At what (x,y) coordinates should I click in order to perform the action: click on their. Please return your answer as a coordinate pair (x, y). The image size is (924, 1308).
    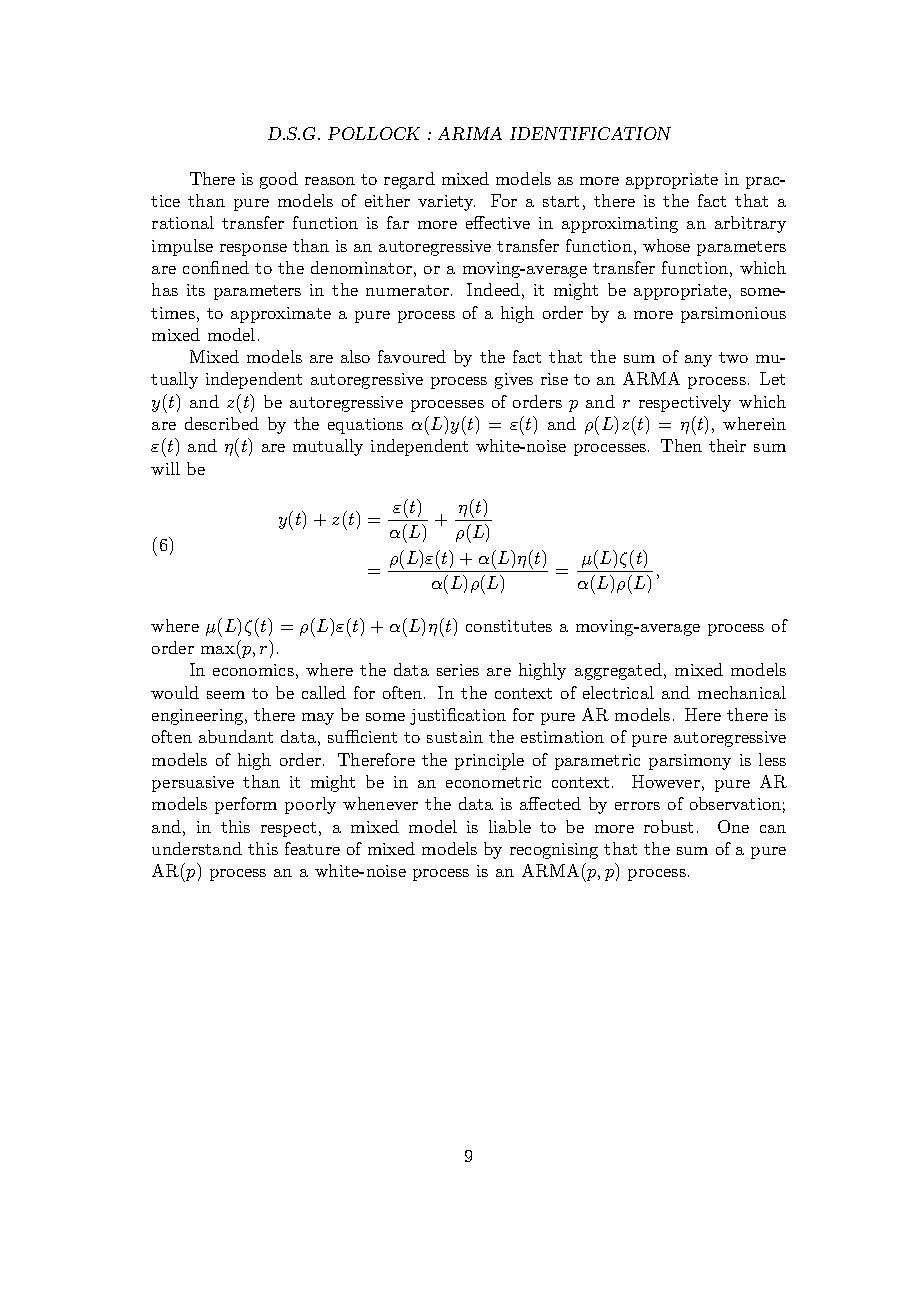
    Looking at the image, I should click on (727, 445).
